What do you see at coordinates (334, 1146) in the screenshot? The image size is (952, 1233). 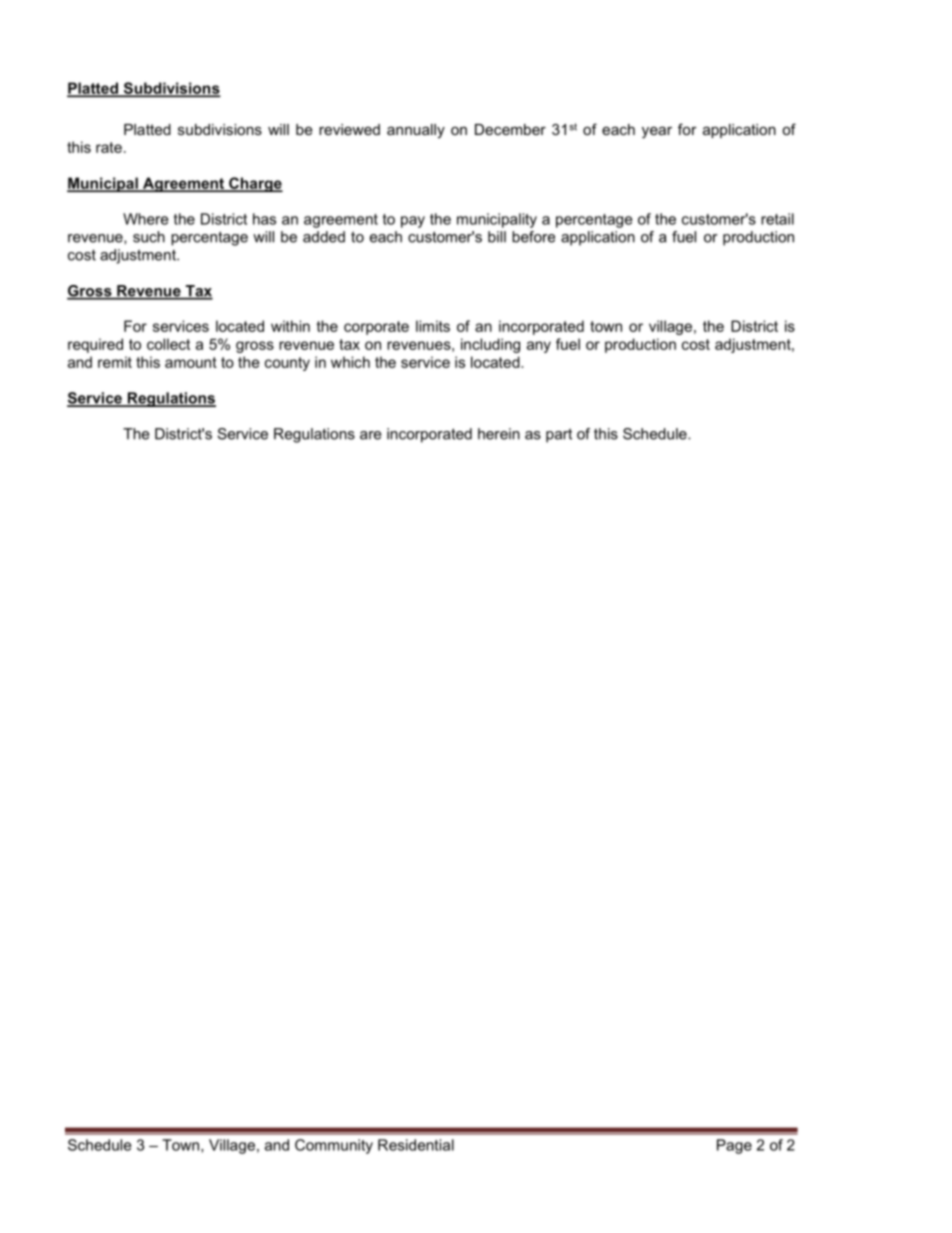 I see `Community` at bounding box center [334, 1146].
